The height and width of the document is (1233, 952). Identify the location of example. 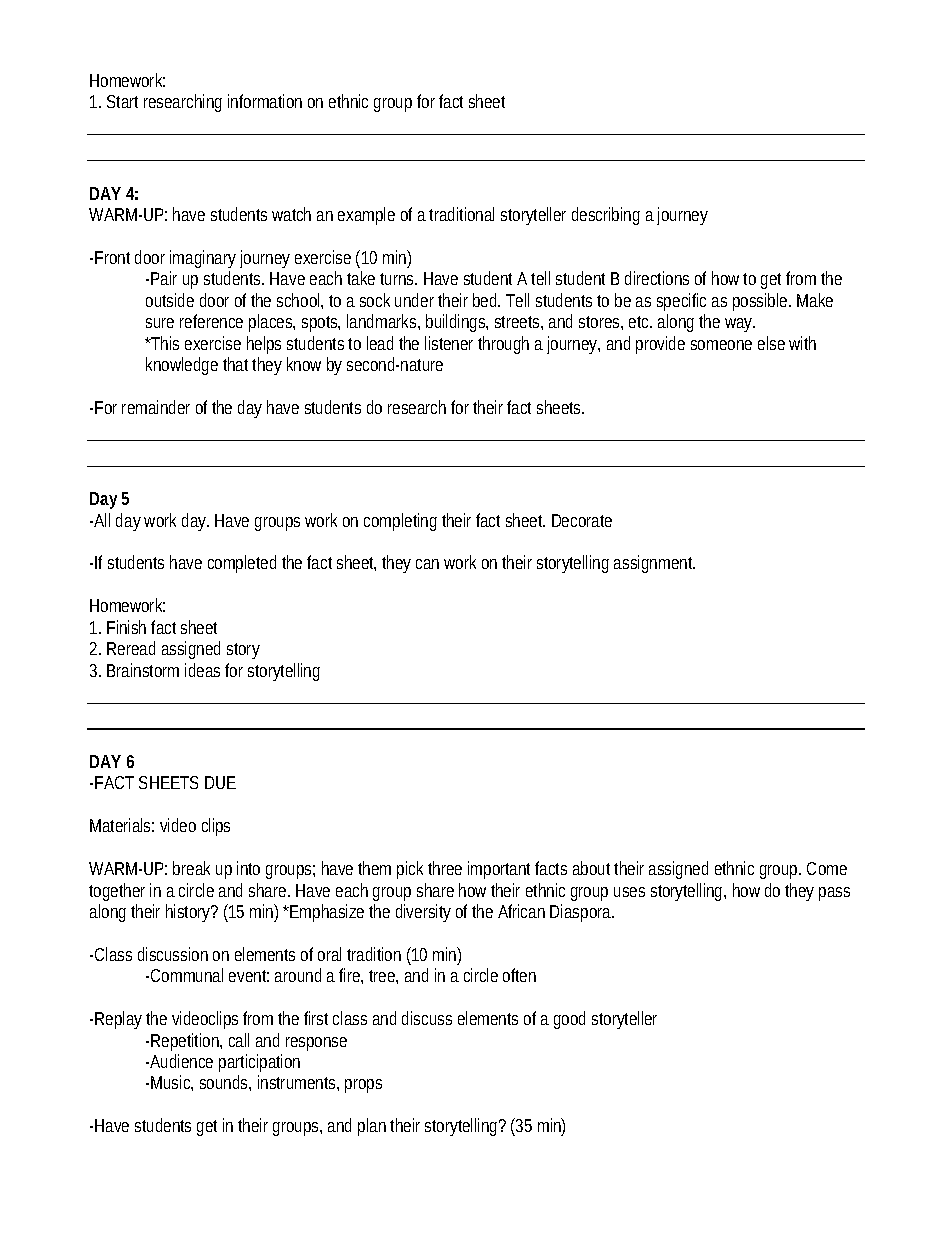
(366, 216).
